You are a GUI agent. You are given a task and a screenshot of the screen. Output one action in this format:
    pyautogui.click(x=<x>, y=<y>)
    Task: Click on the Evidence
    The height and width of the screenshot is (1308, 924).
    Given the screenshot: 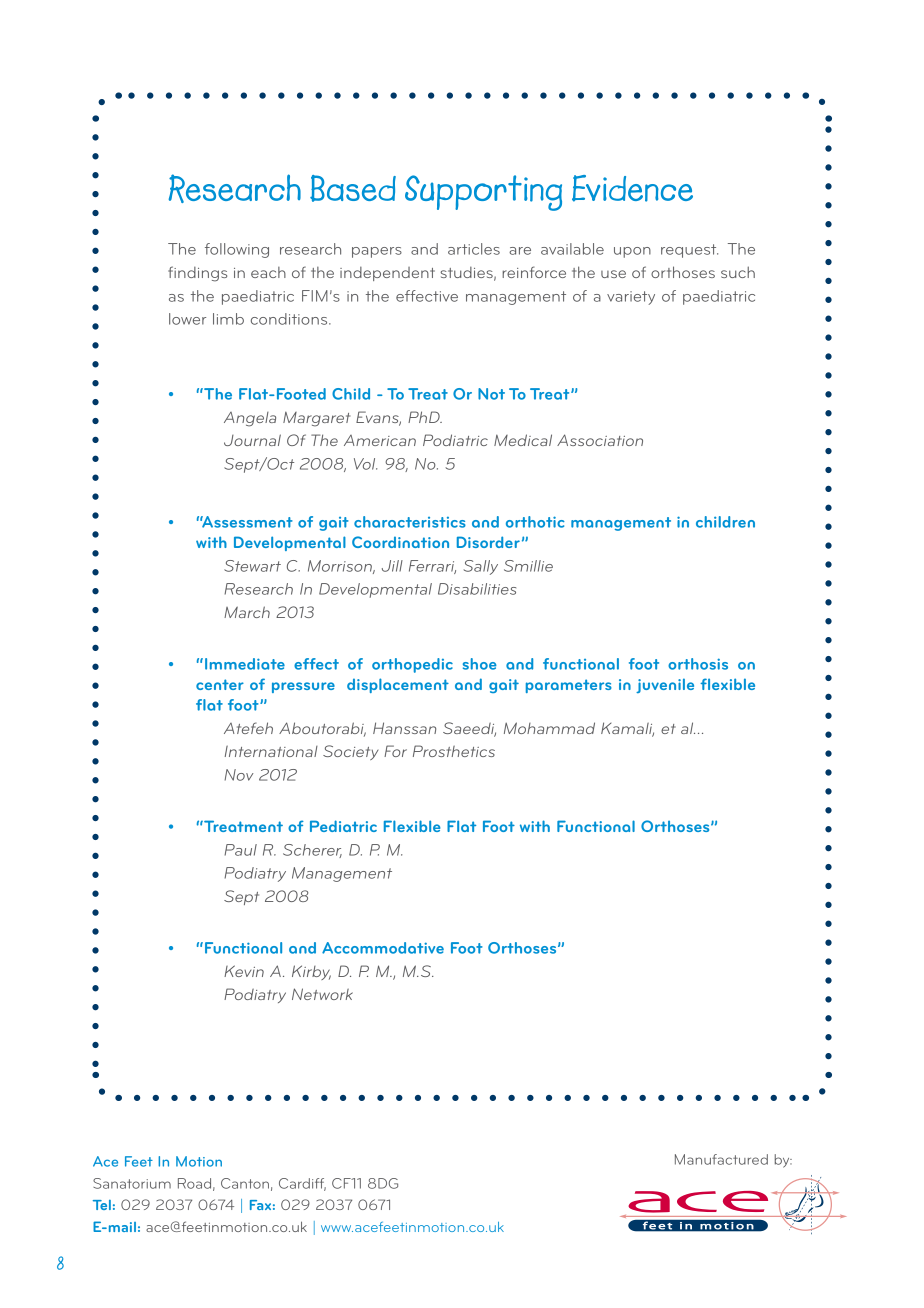 What is the action you would take?
    pyautogui.click(x=632, y=188)
